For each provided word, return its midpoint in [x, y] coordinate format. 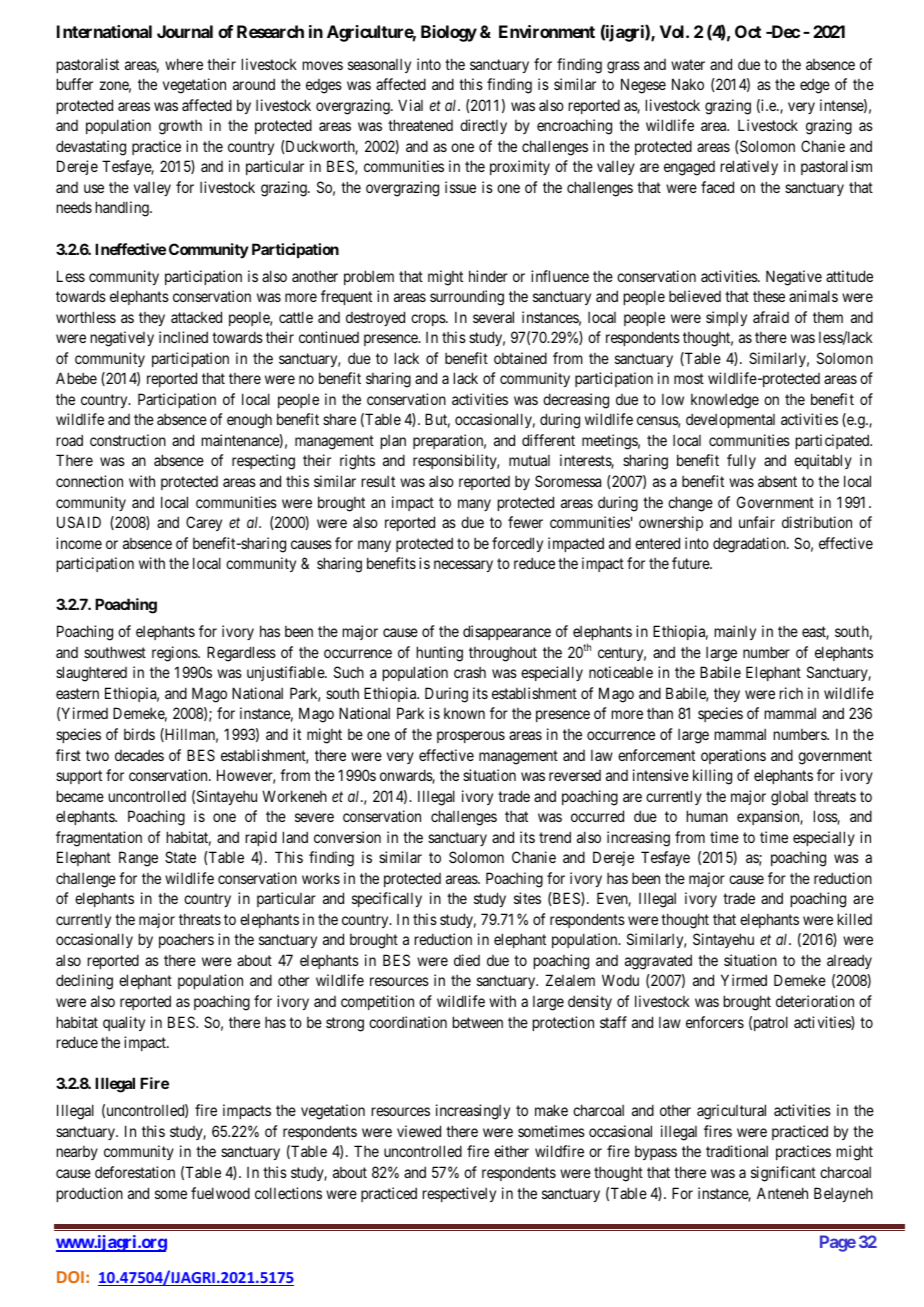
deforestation [135, 1172]
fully [741, 461]
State [180, 857]
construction [128, 440]
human [707, 816]
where [184, 64]
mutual [529, 460]
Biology [449, 33]
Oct [748, 31]
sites [527, 898]
